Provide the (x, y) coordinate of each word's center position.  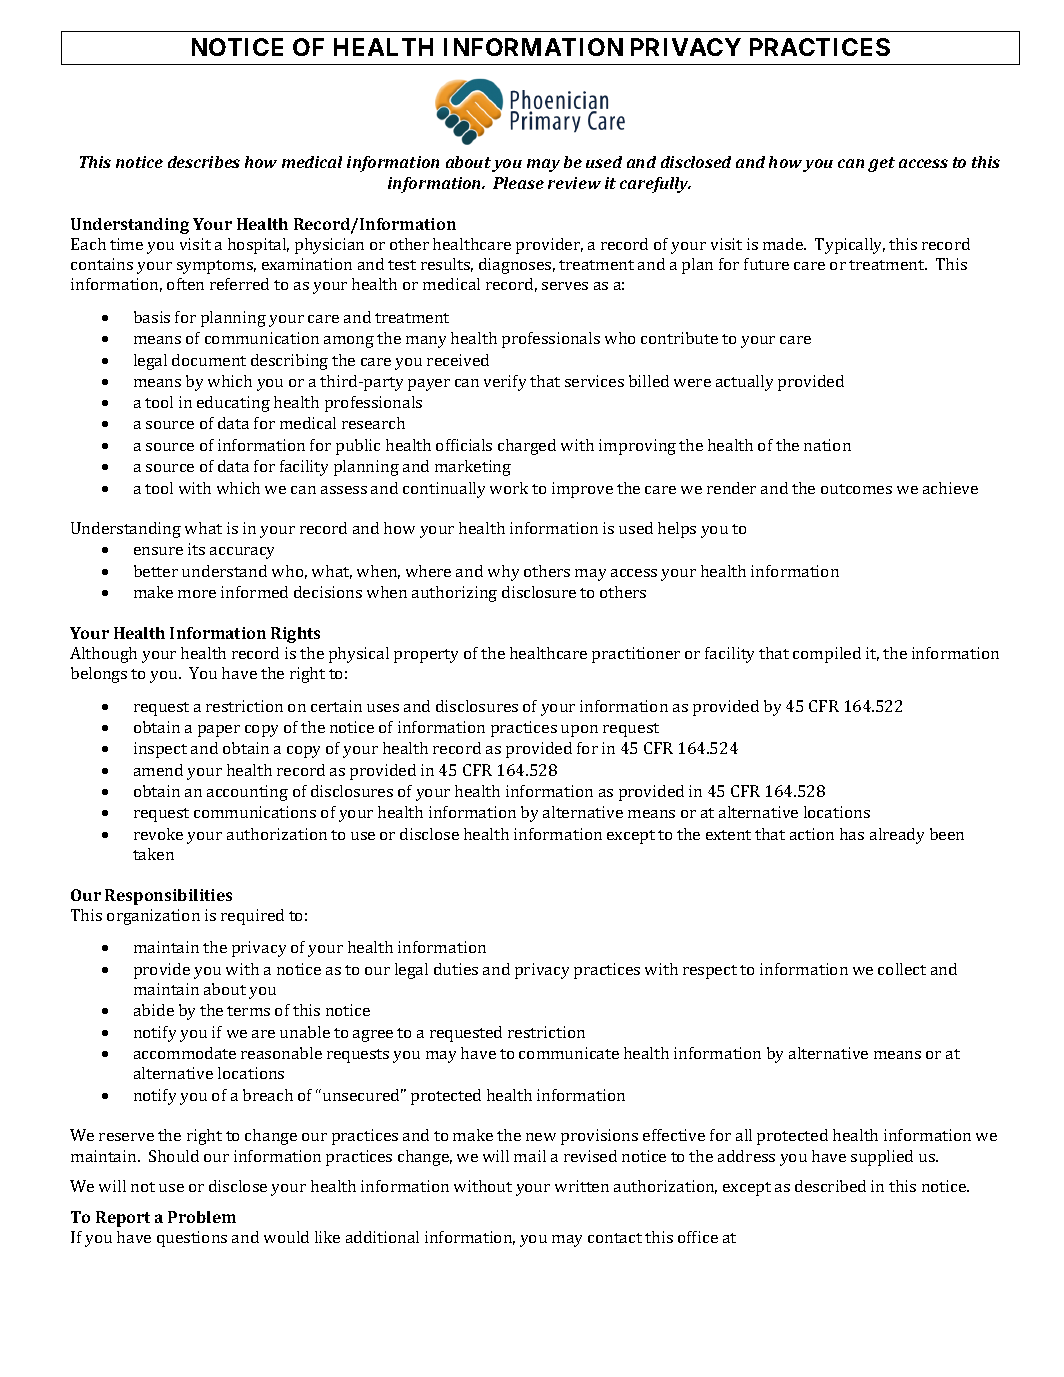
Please (518, 183)
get (881, 164)
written (582, 1186)
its (196, 549)
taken (153, 854)
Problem (202, 1217)
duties (456, 969)
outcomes (856, 489)
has (852, 834)
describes (204, 162)
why (503, 573)
